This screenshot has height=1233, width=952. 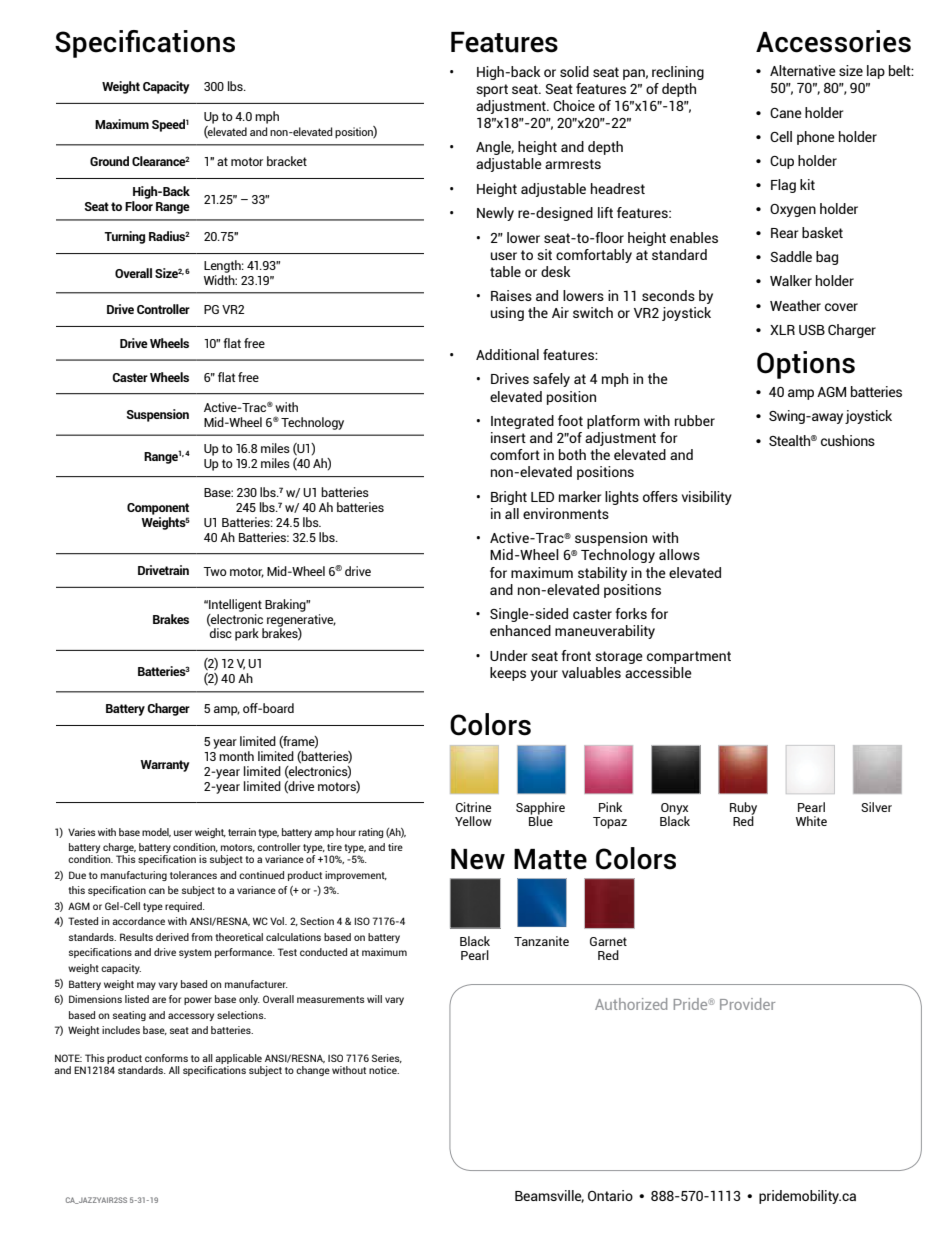 I want to click on Matte, so click(x=550, y=859).
